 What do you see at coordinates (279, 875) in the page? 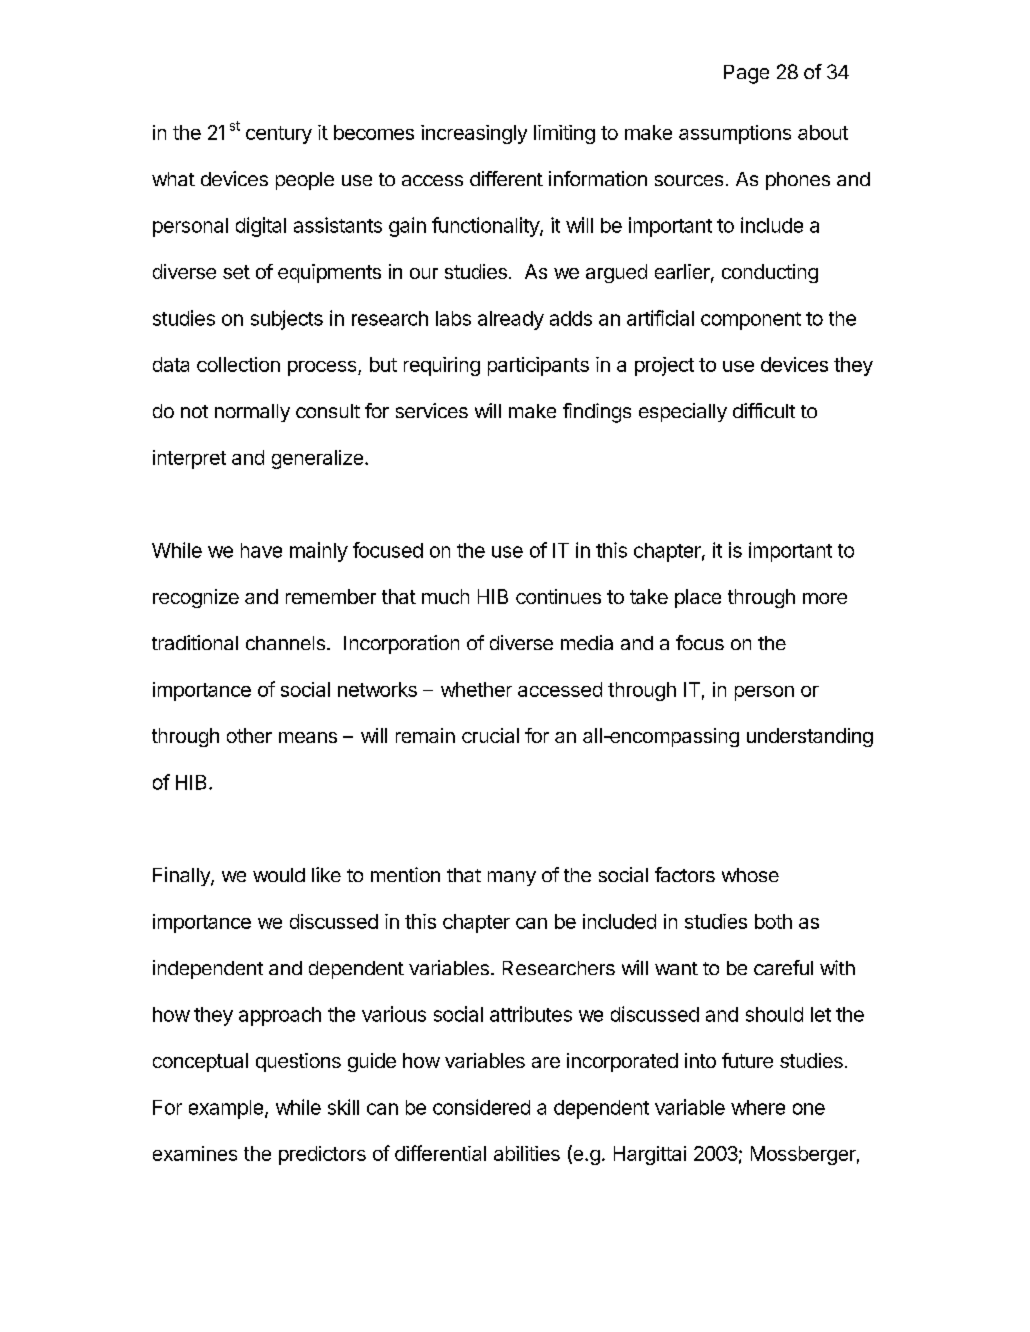
I see `would` at bounding box center [279, 875].
